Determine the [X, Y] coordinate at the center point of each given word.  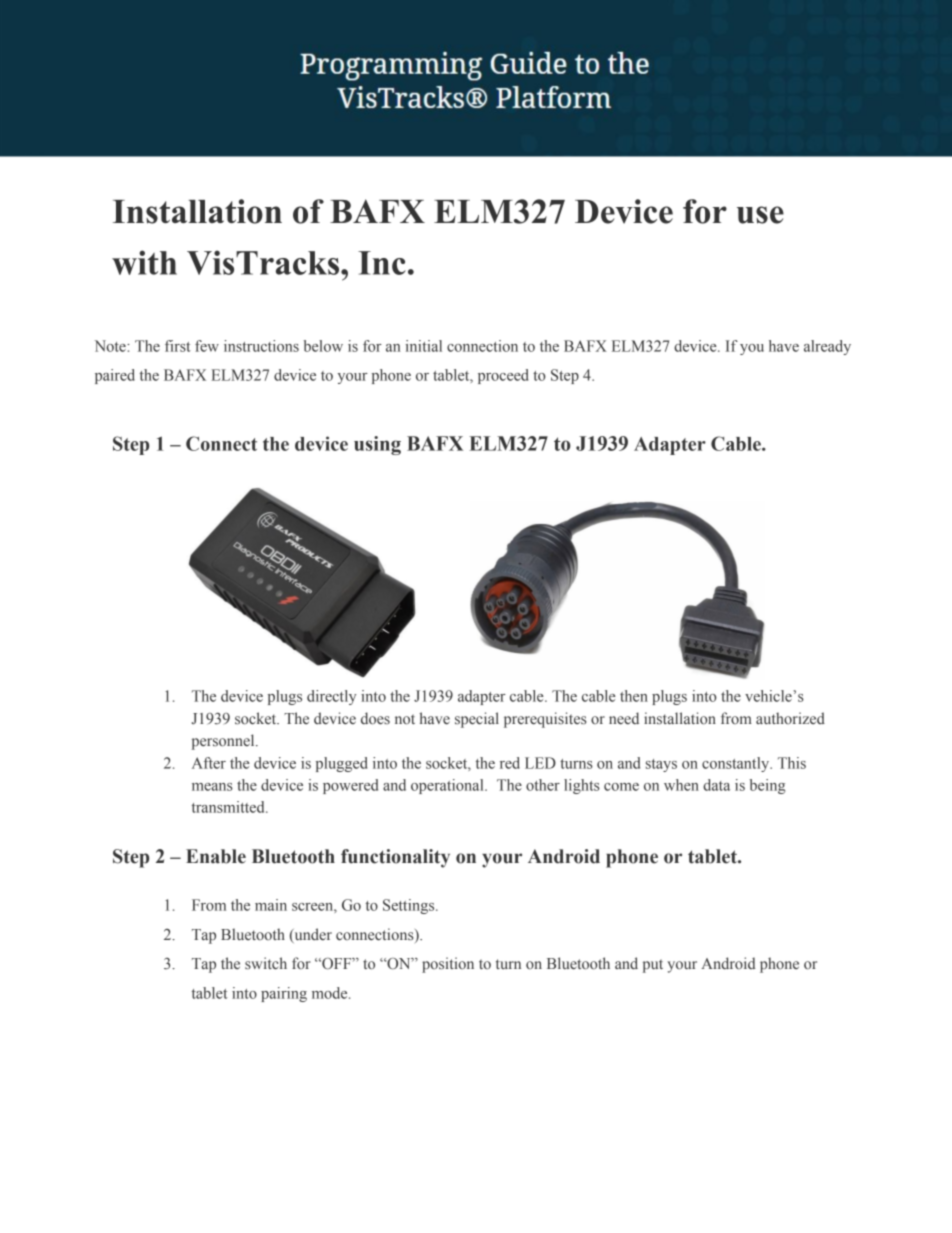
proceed [503, 376]
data [716, 785]
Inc [382, 263]
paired [115, 376]
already [827, 347]
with [144, 262]
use [760, 215]
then [634, 696]
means [212, 787]
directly [331, 697]
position [448, 965]
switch [266, 963]
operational [448, 786]
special [477, 720]
